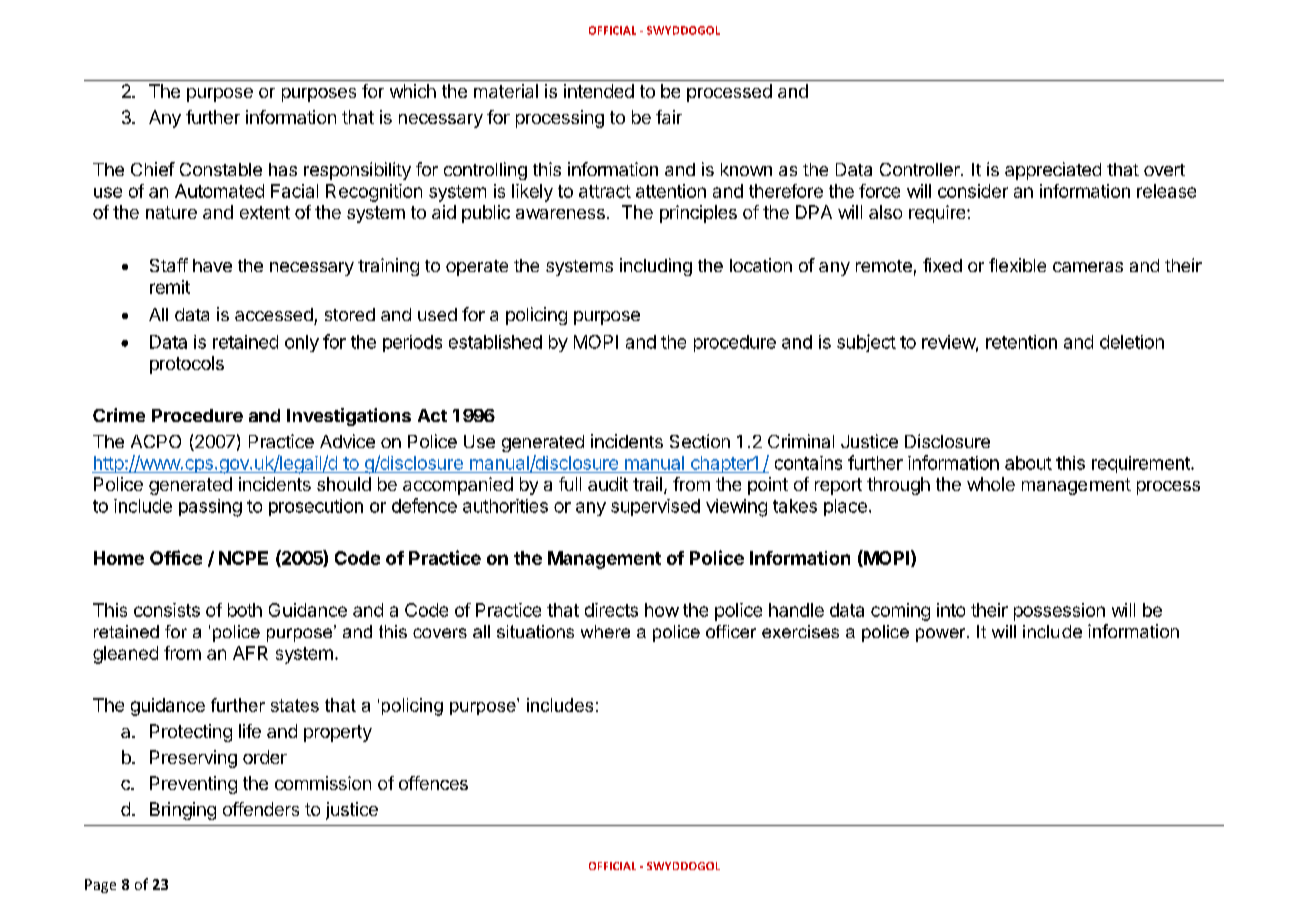 This screenshot has width=1308, height=924. I want to click on Constable, so click(221, 169).
